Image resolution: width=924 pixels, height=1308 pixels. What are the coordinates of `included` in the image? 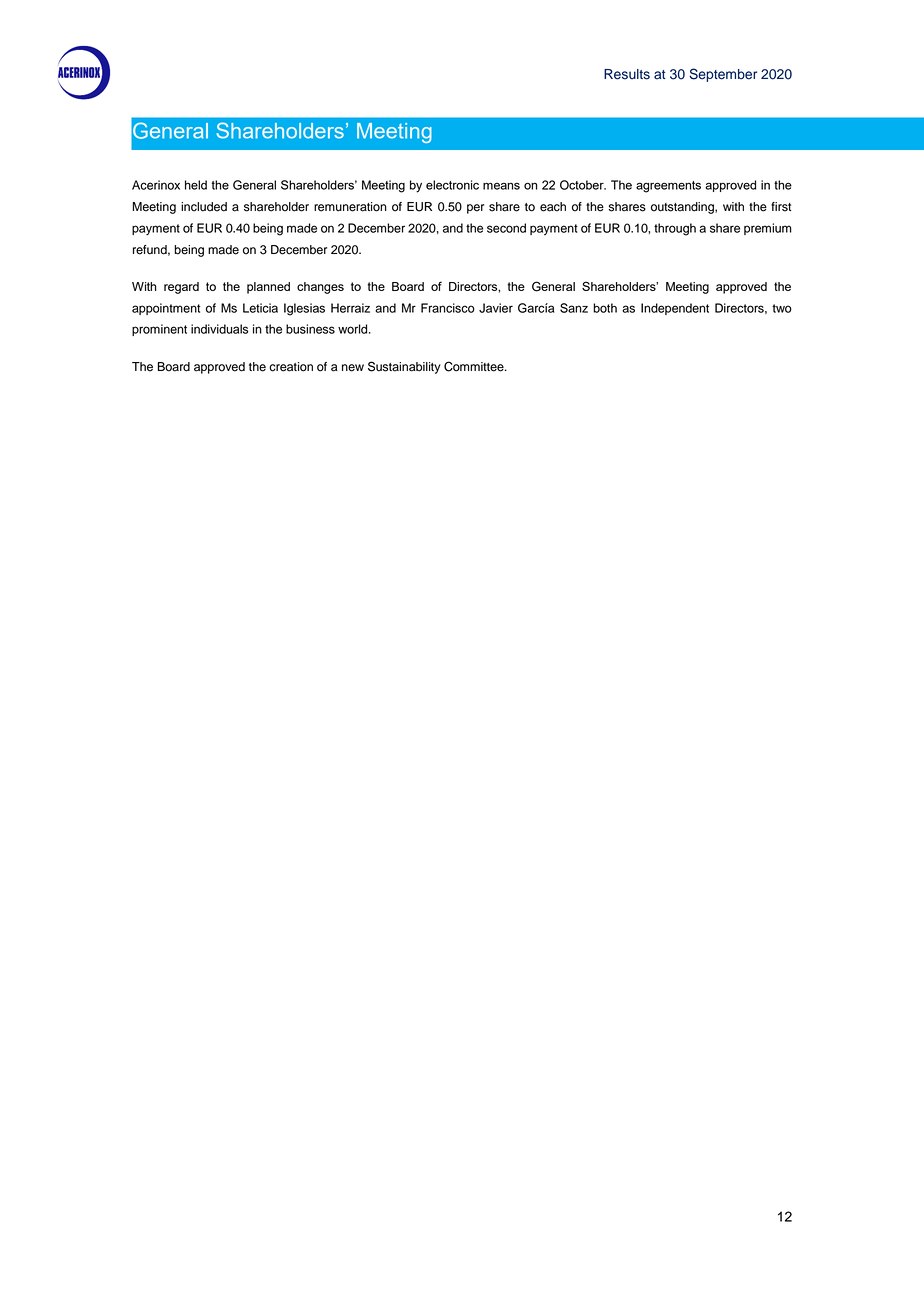 It's located at (204, 207).
